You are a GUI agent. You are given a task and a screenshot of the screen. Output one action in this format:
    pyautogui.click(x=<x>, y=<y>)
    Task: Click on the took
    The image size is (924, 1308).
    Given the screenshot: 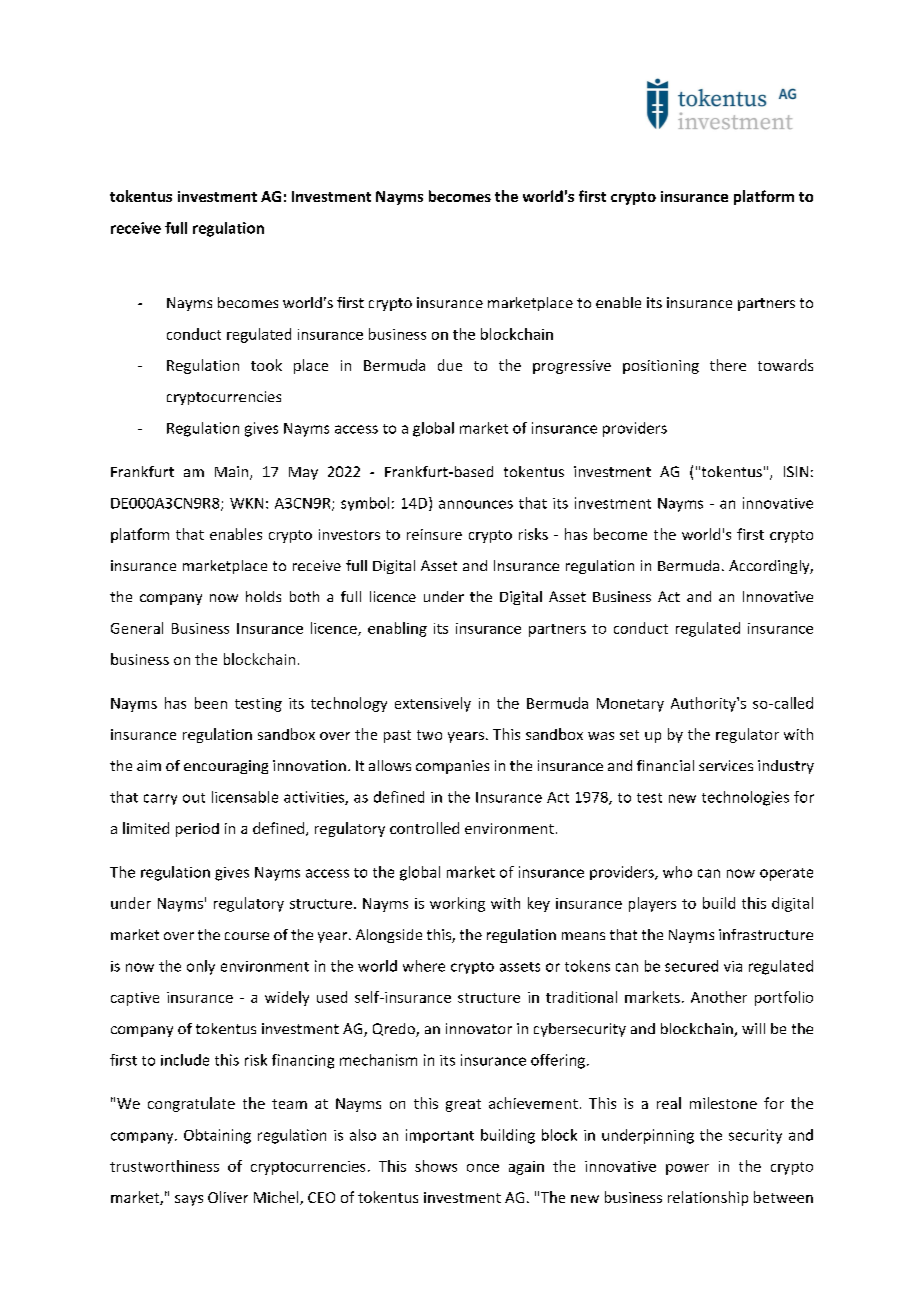 What is the action you would take?
    pyautogui.click(x=266, y=365)
